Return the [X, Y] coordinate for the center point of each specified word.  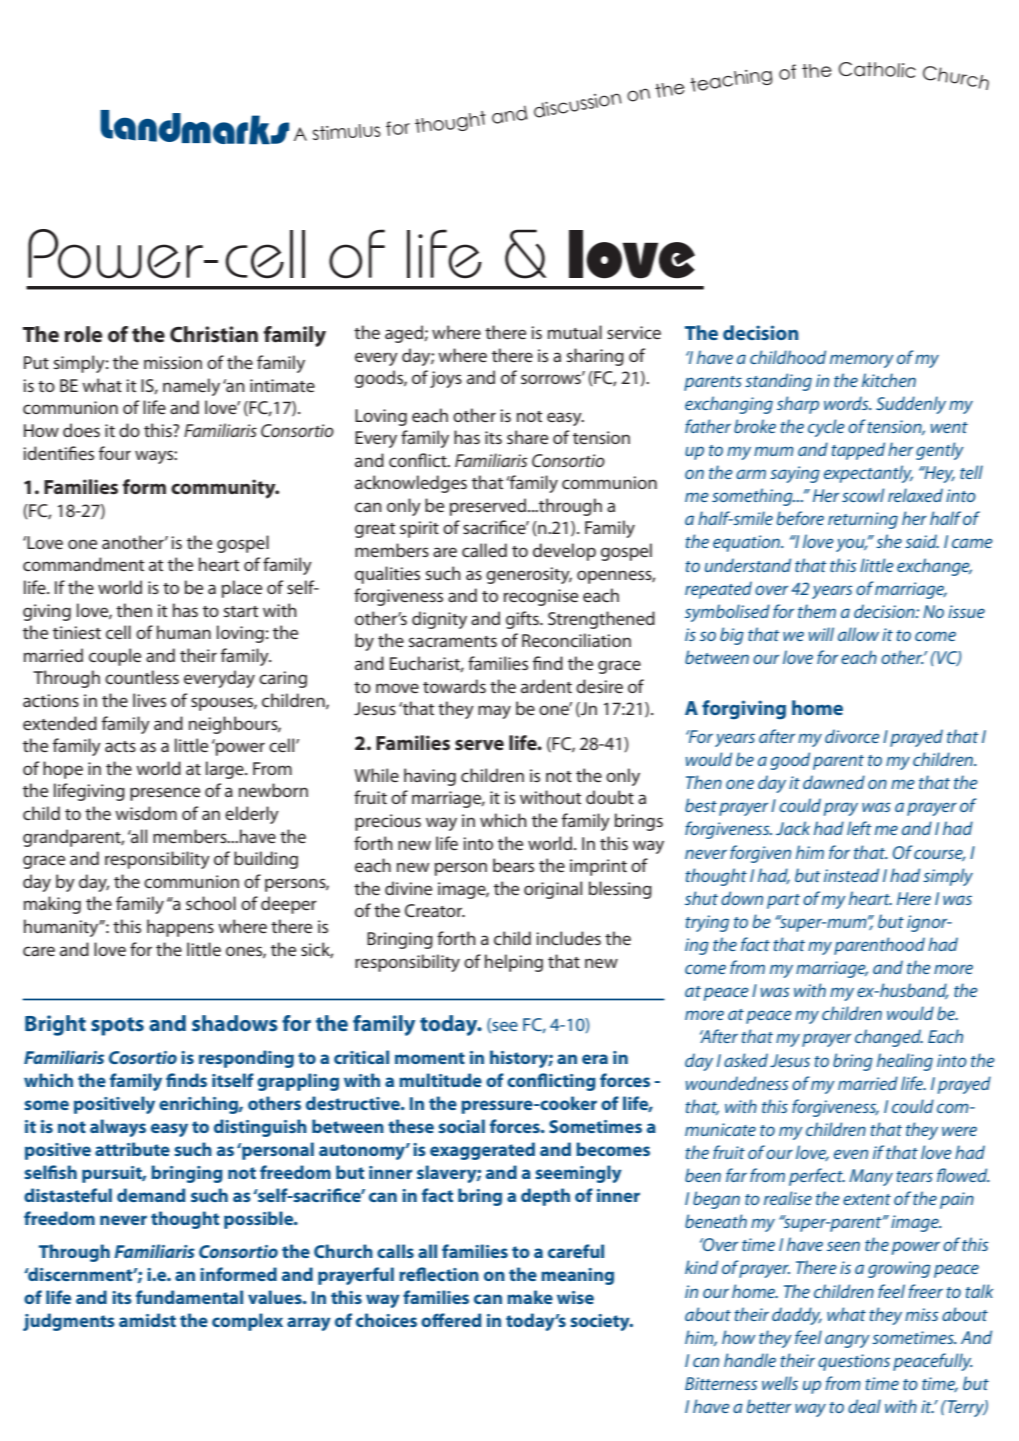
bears [513, 865]
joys [446, 379]
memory [862, 361]
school [211, 903]
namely [191, 387]
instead [851, 875]
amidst [147, 1320]
